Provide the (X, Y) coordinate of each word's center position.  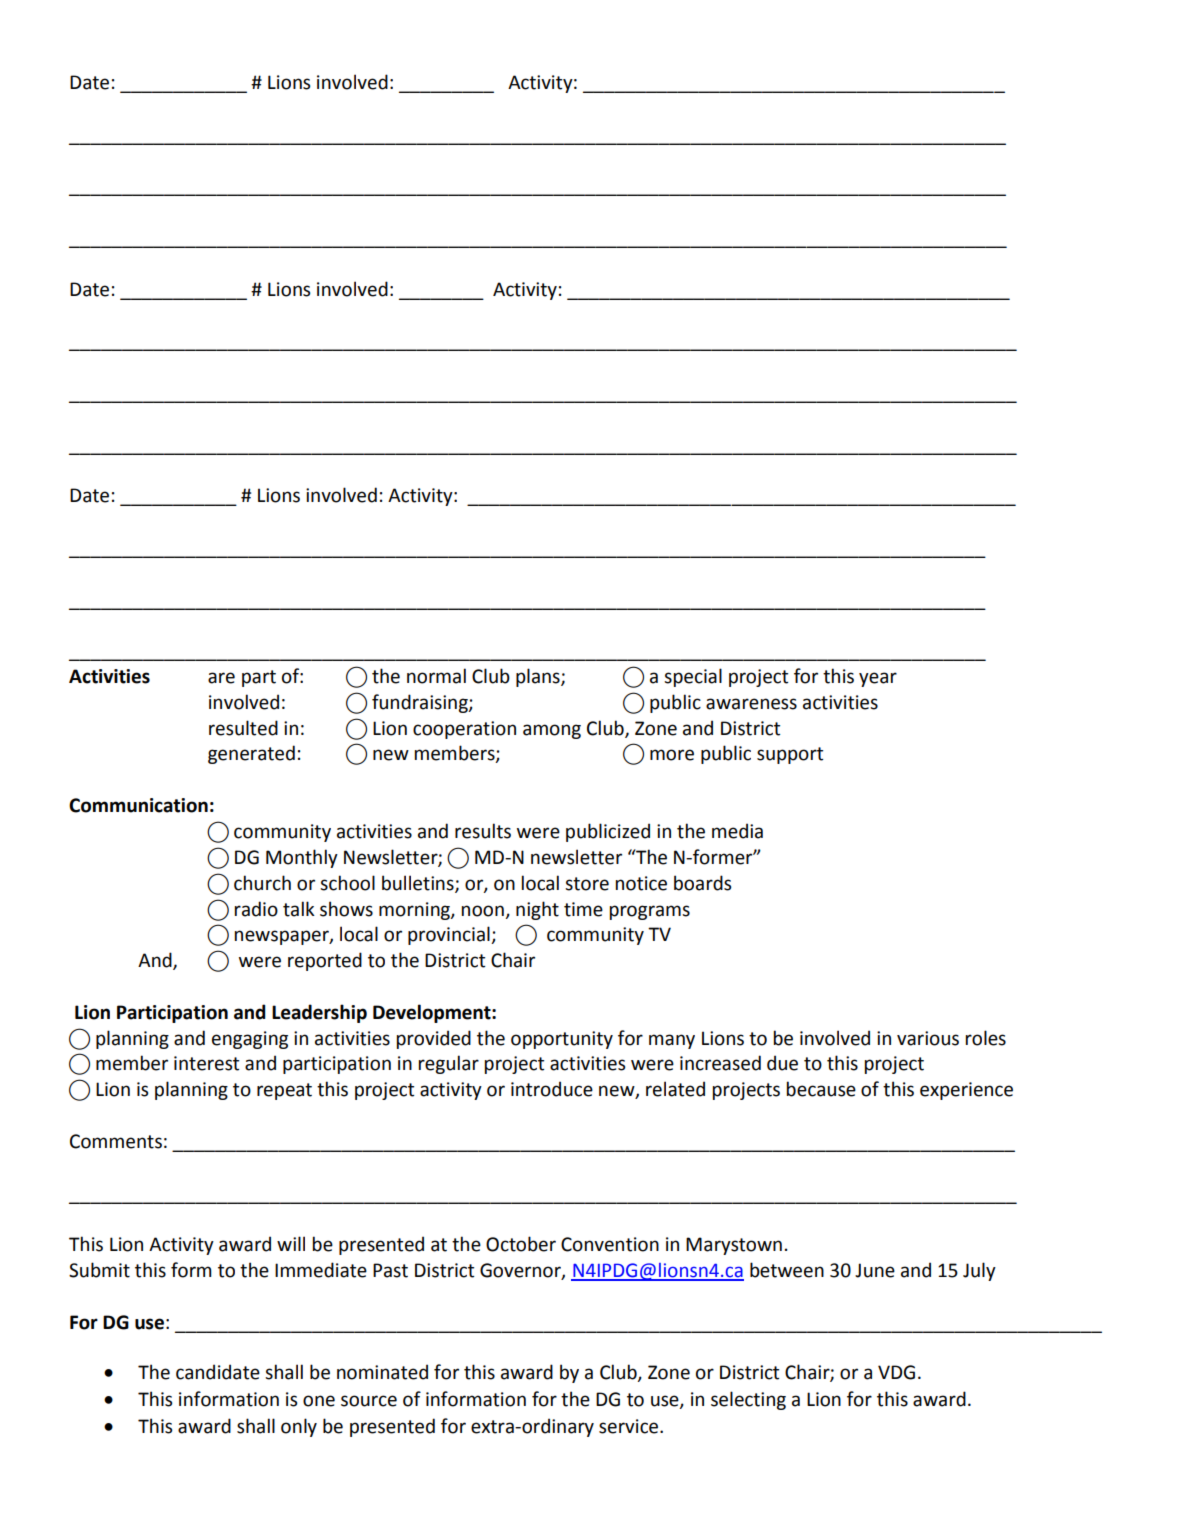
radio (256, 909)
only (299, 1427)
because (821, 1089)
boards (702, 883)
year (878, 679)
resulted (243, 728)
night (537, 910)
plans (539, 677)
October (521, 1244)
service (630, 1426)
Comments (116, 1141)
